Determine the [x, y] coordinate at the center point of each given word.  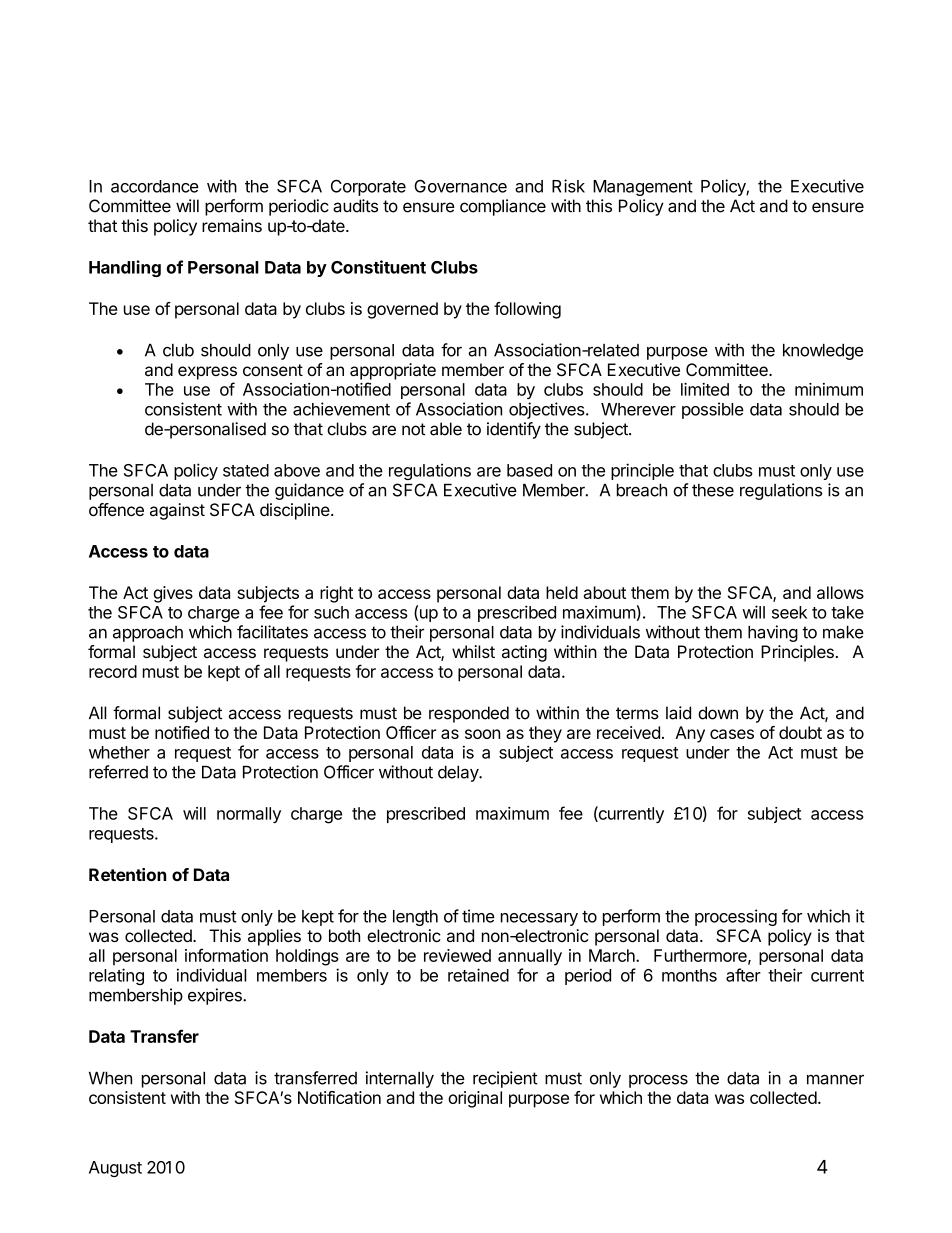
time [478, 916]
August [115, 1169]
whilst [473, 651]
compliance [503, 207]
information [226, 955]
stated [246, 470]
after [743, 975]
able [446, 429]
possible [713, 410]
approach [148, 634]
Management [643, 188]
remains [232, 225]
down [718, 713]
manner [835, 1079]
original [475, 1099]
